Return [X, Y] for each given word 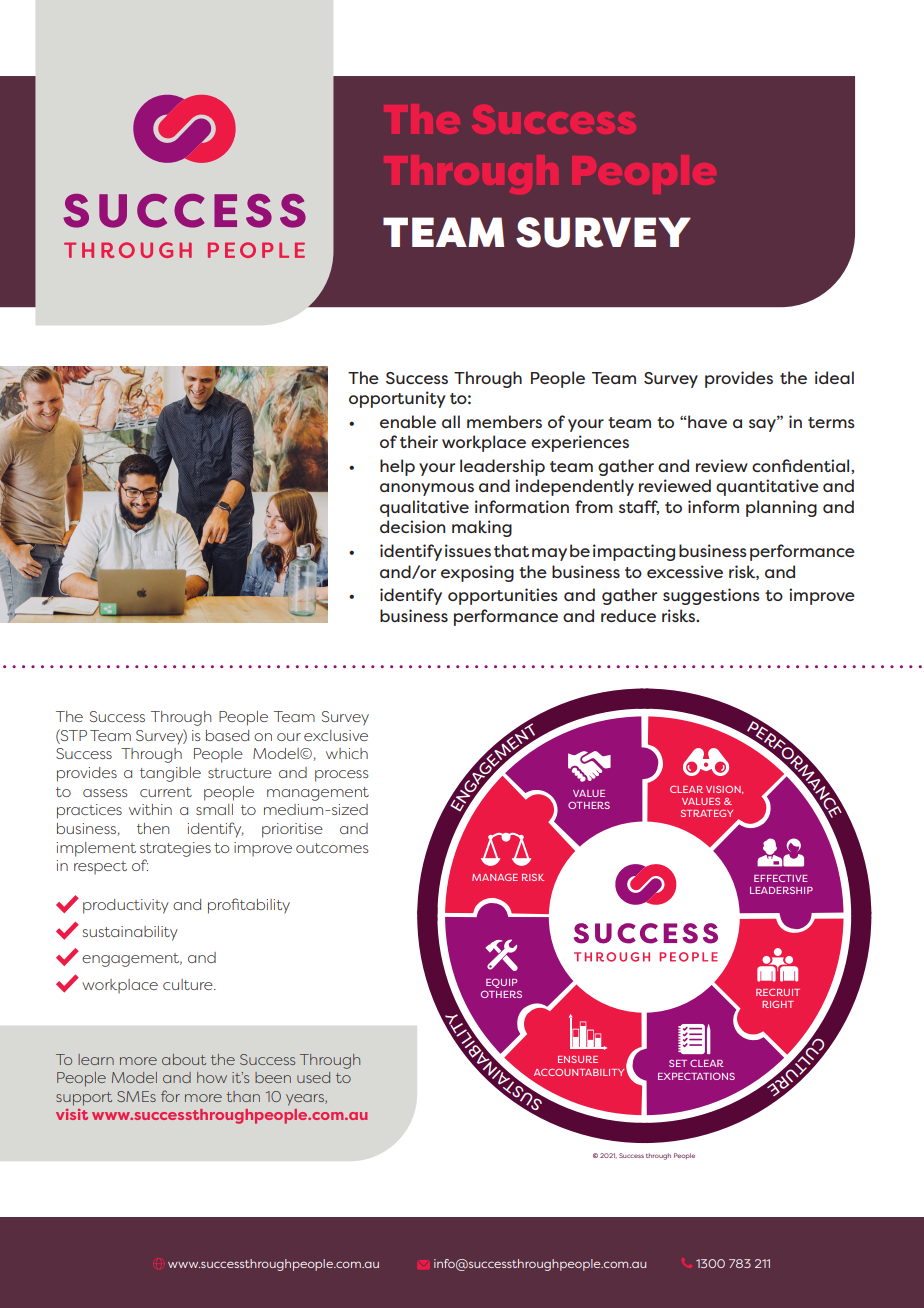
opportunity [397, 399]
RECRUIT [778, 992]
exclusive [336, 735]
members [504, 421]
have [707, 421]
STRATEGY [707, 813]
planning [781, 508]
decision [412, 526]
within [150, 809]
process [341, 776]
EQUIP [501, 983]
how [212, 1077]
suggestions [711, 596]
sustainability [130, 933]
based [227, 735]
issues [468, 550]
